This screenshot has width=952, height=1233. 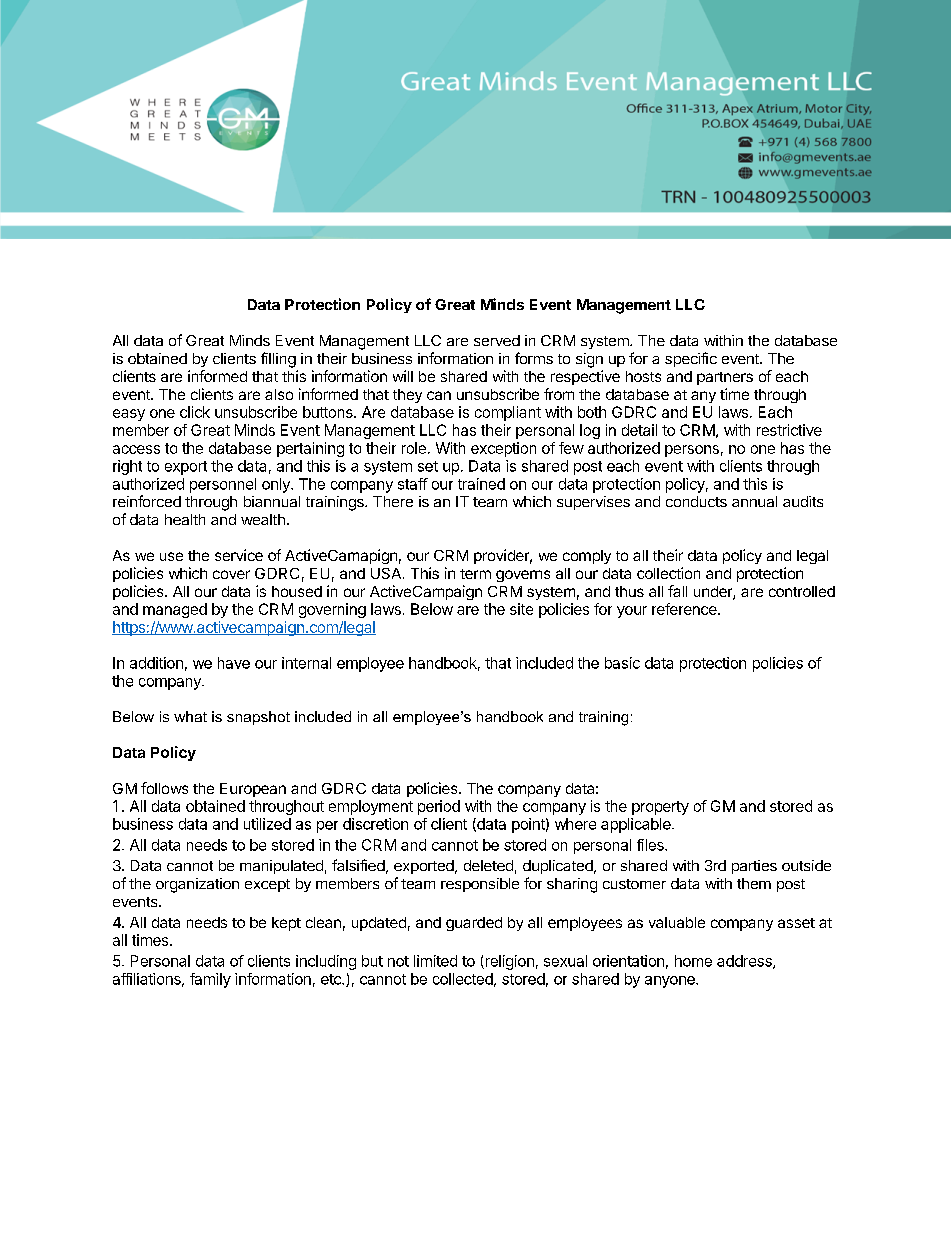 I want to click on limited, so click(x=435, y=961).
